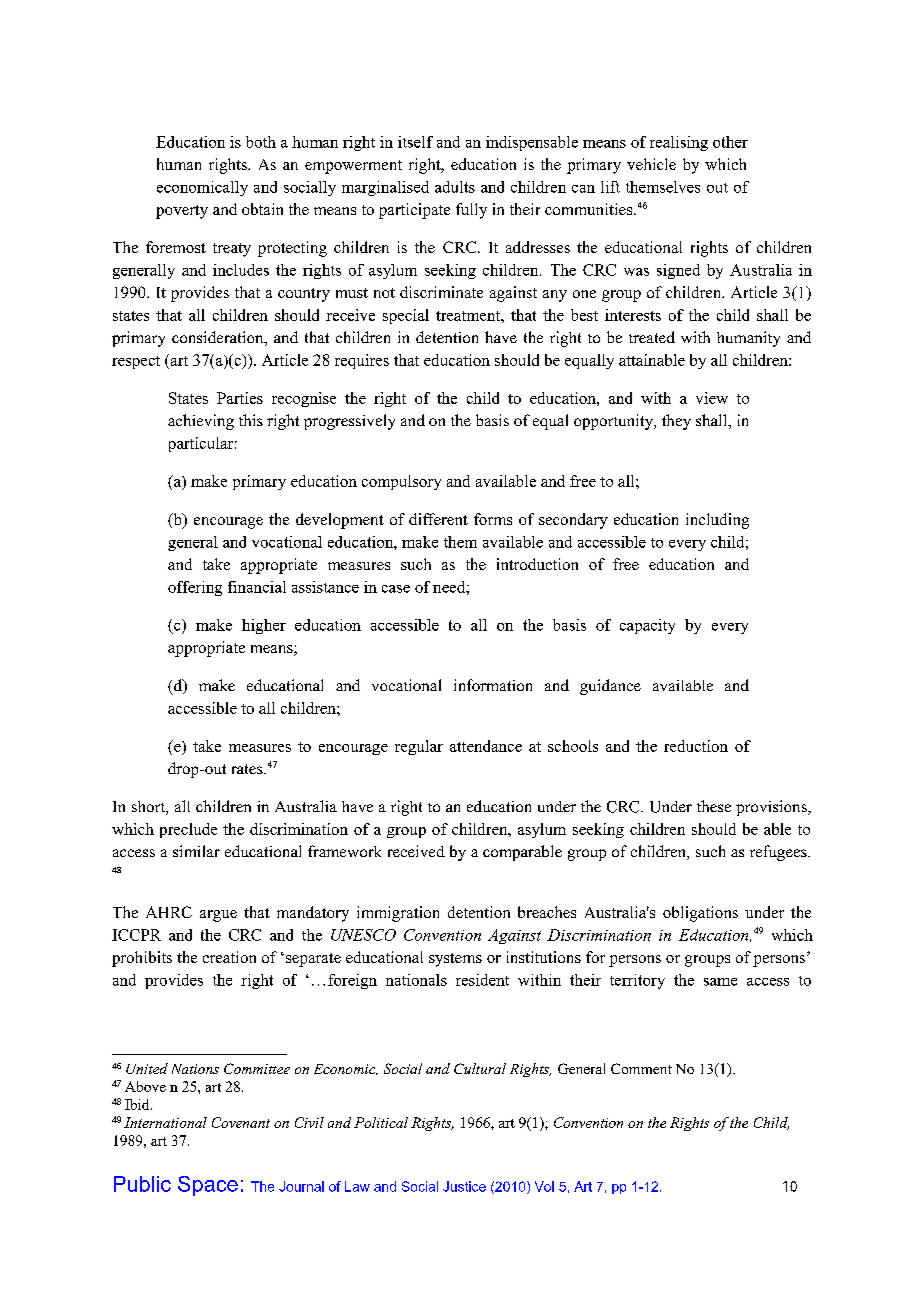 The height and width of the page is (1308, 924). What do you see at coordinates (464, 1186) in the page?
I see `Justice` at bounding box center [464, 1186].
